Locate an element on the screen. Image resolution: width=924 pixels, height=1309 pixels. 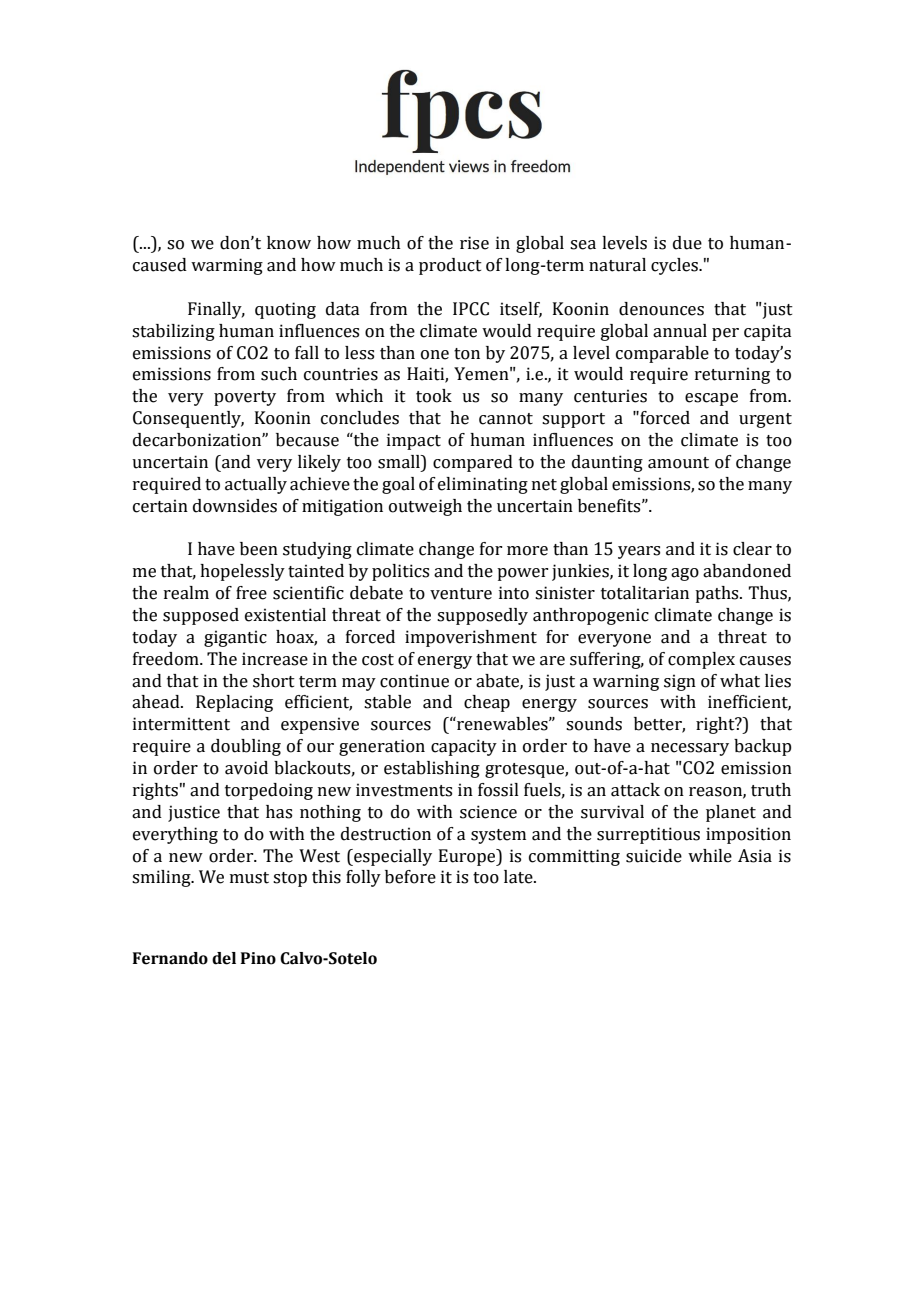
late is located at coordinates (519, 877).
